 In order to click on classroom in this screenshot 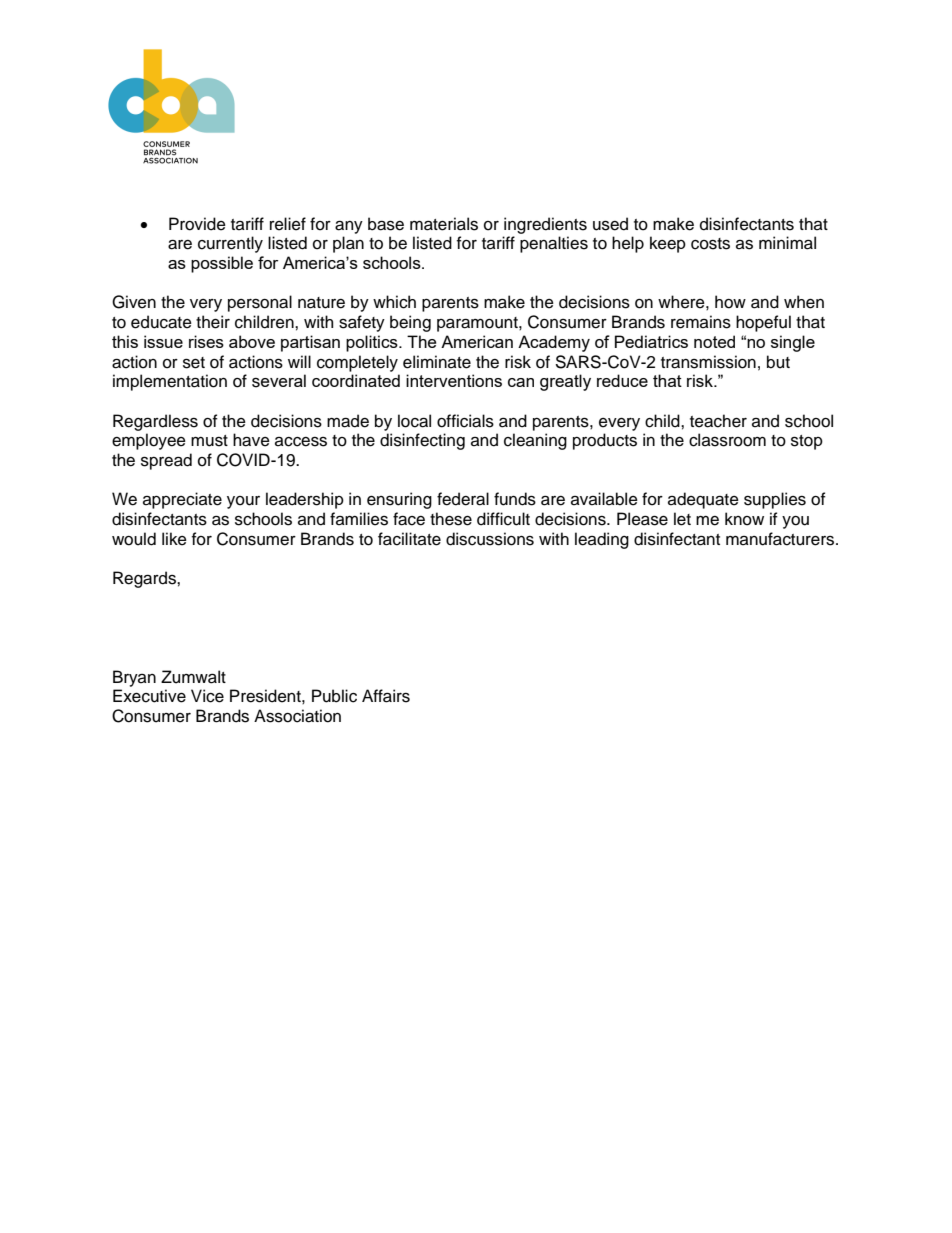, I will do `click(727, 440)`.
